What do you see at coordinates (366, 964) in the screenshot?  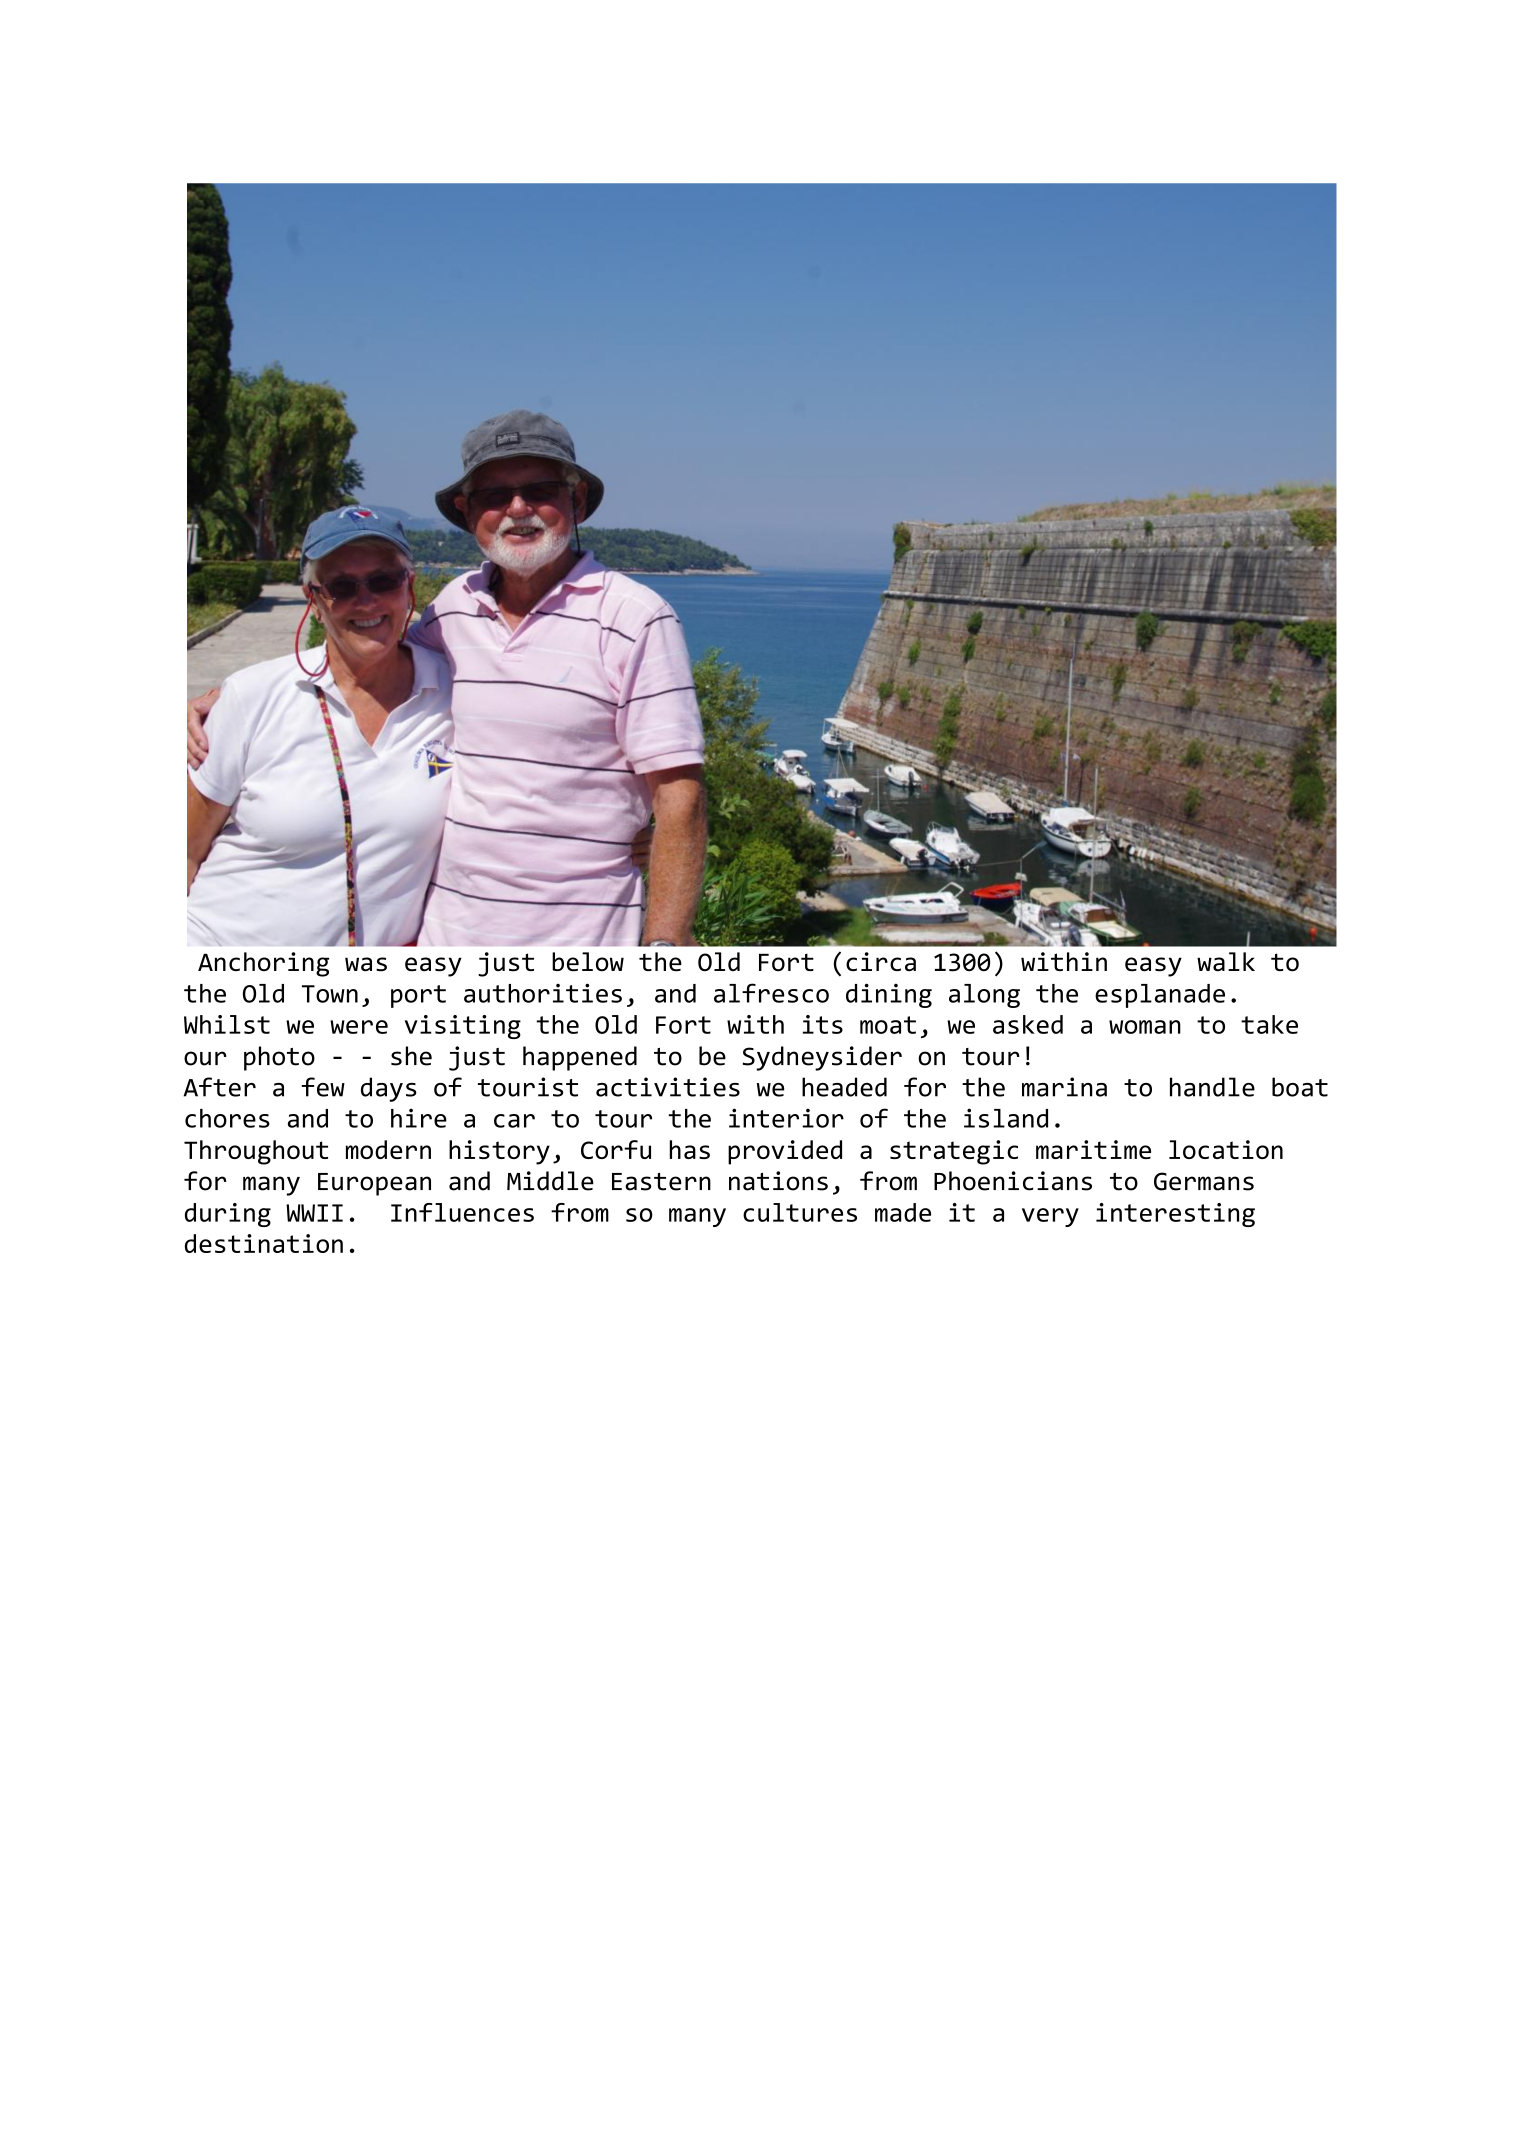 I see `was` at bounding box center [366, 964].
